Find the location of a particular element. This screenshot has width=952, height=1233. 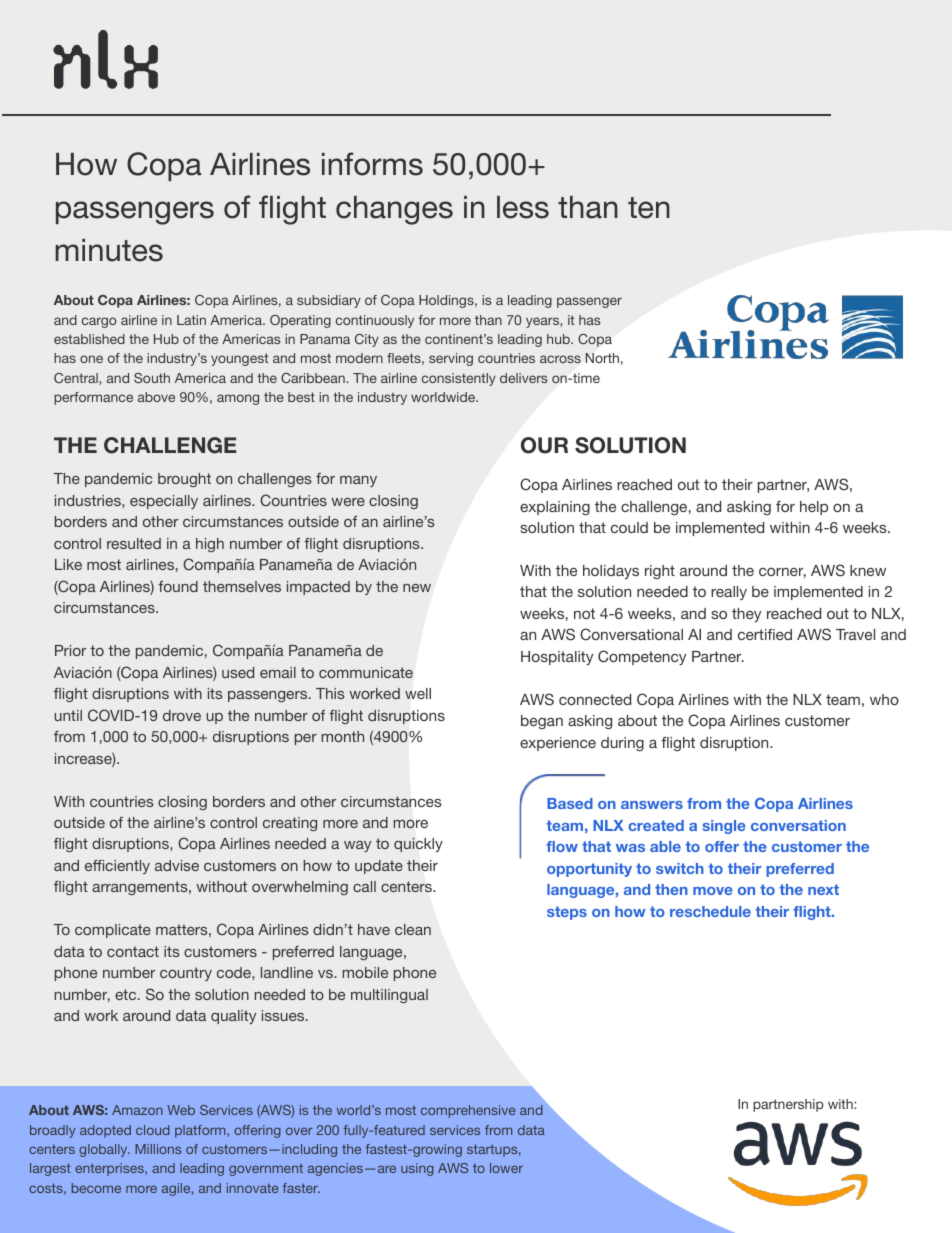

across is located at coordinates (560, 359).
